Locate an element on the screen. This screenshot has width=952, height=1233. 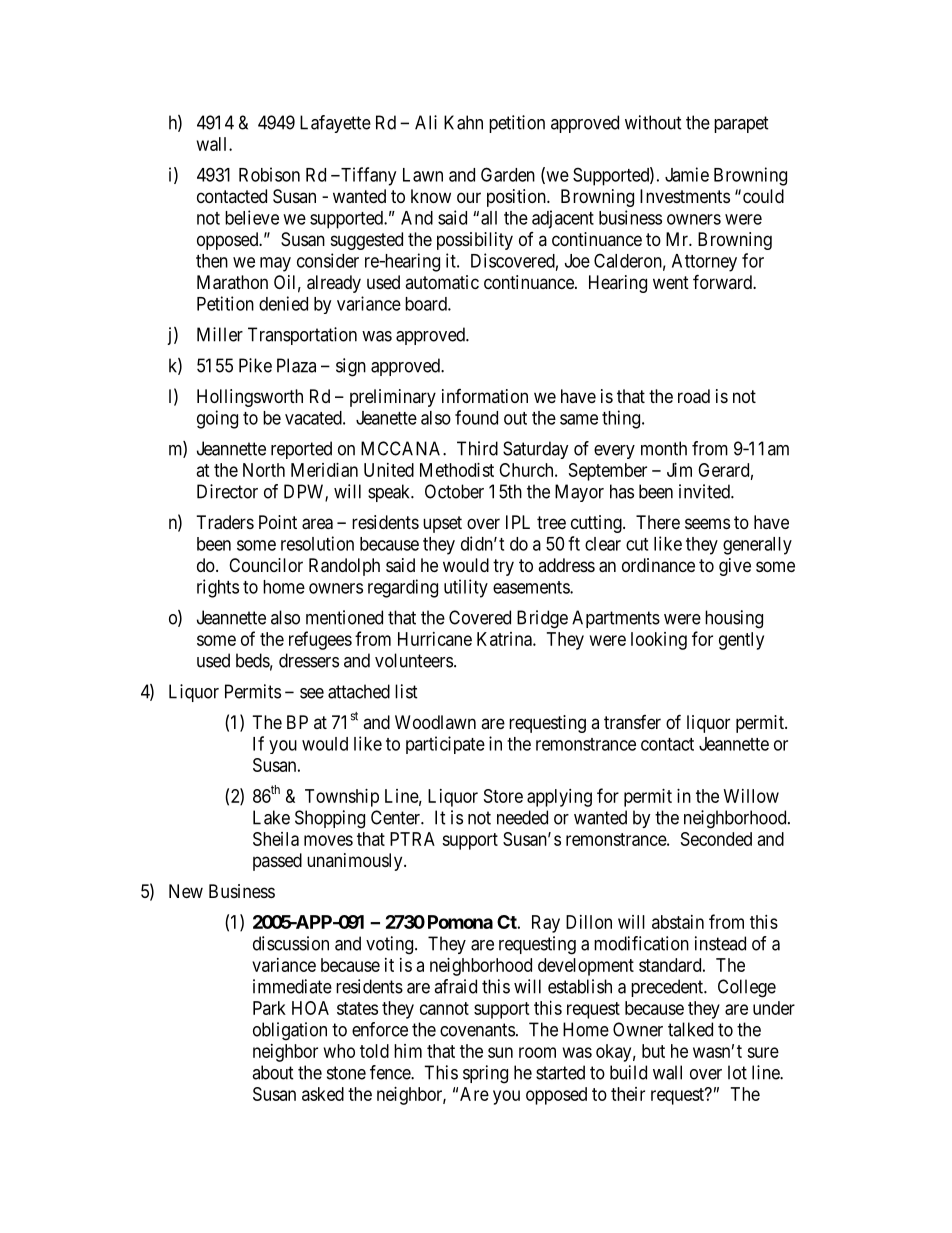
utility is located at coordinates (466, 588).
